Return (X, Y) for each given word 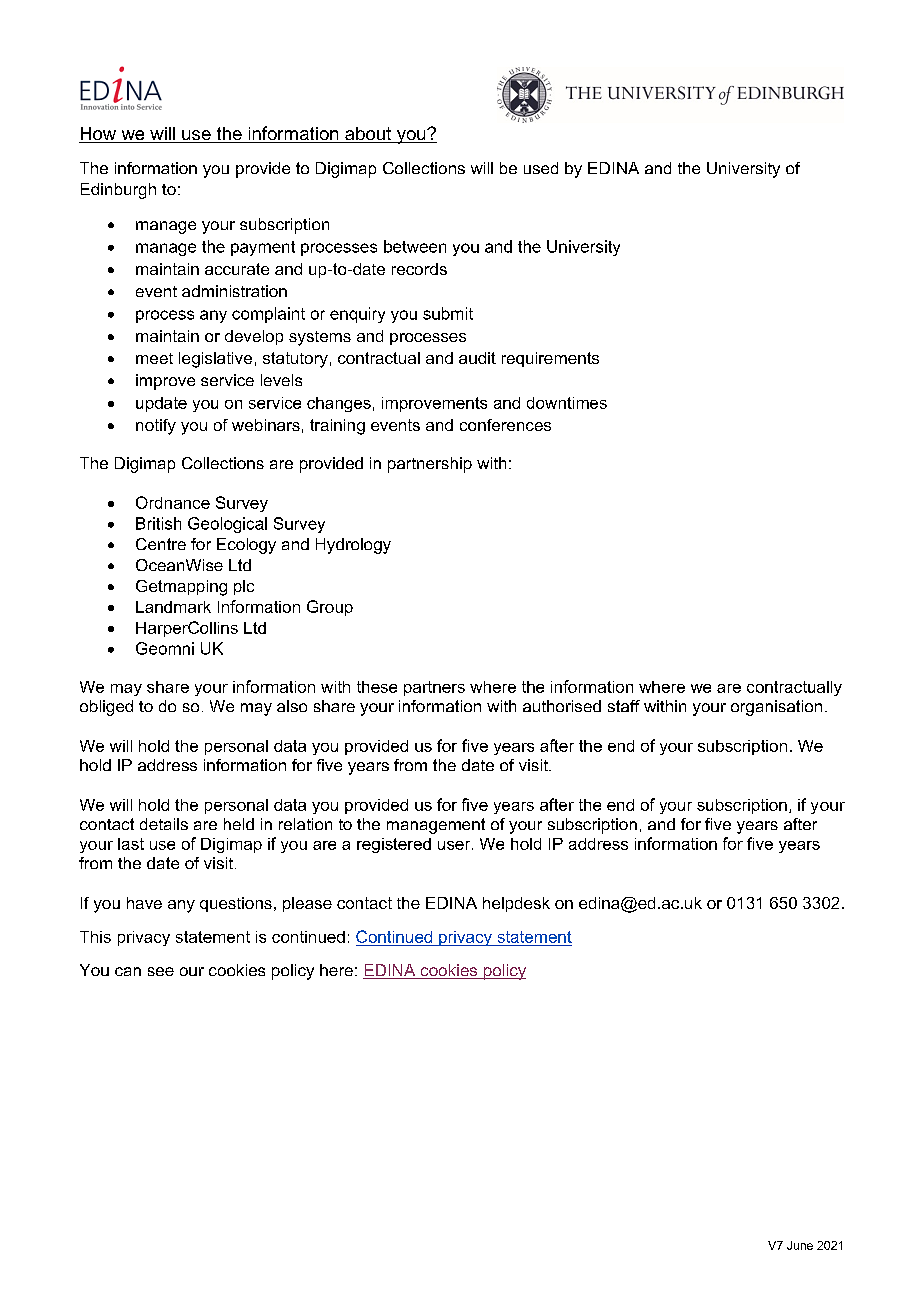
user (455, 845)
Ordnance (173, 502)
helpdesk (516, 904)
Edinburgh (118, 191)
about (368, 135)
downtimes (567, 403)
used (541, 168)
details (164, 824)
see (161, 971)
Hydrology (353, 546)
